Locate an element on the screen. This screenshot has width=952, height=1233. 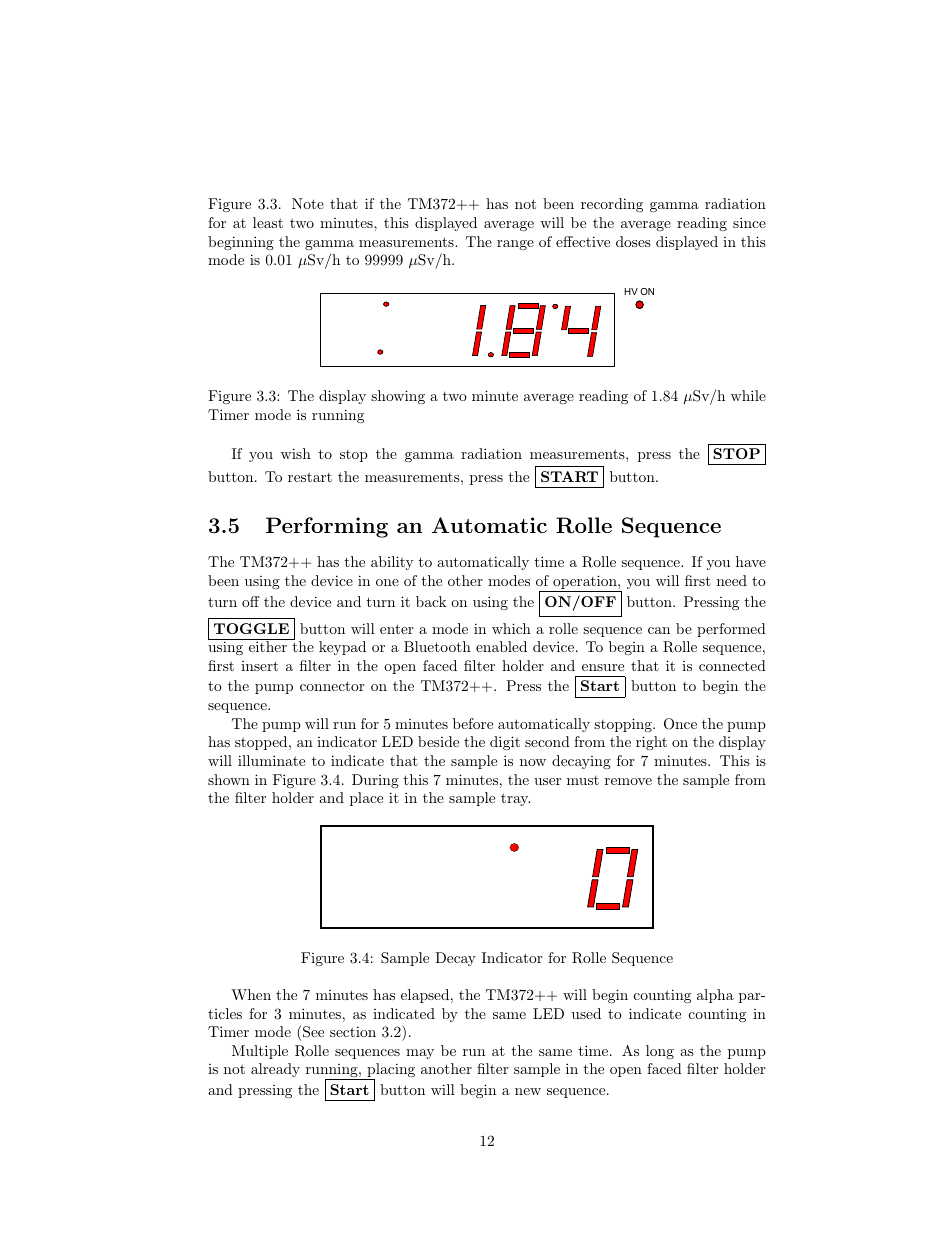
least is located at coordinates (268, 222).
